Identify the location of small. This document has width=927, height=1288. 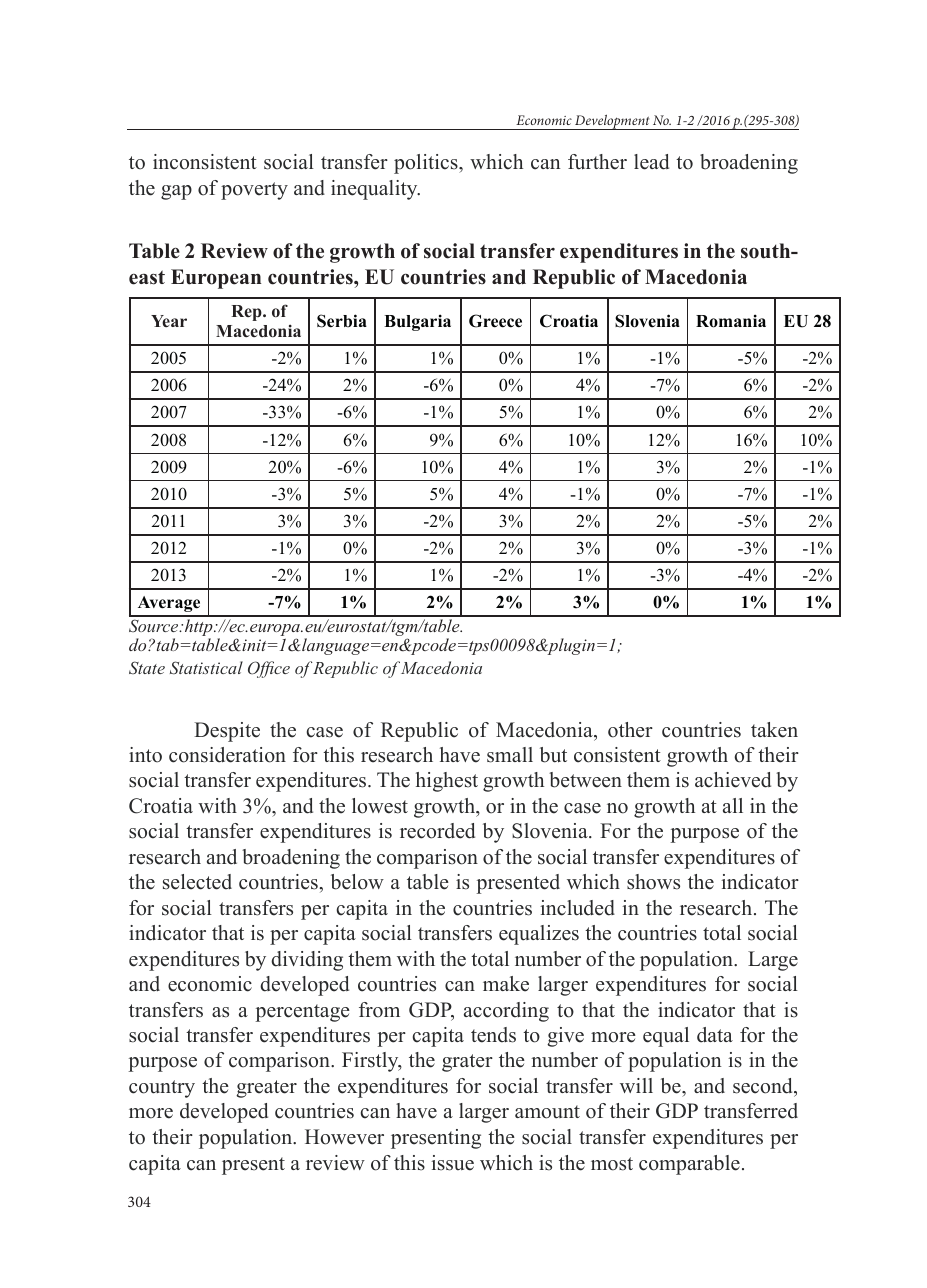
(510, 755).
